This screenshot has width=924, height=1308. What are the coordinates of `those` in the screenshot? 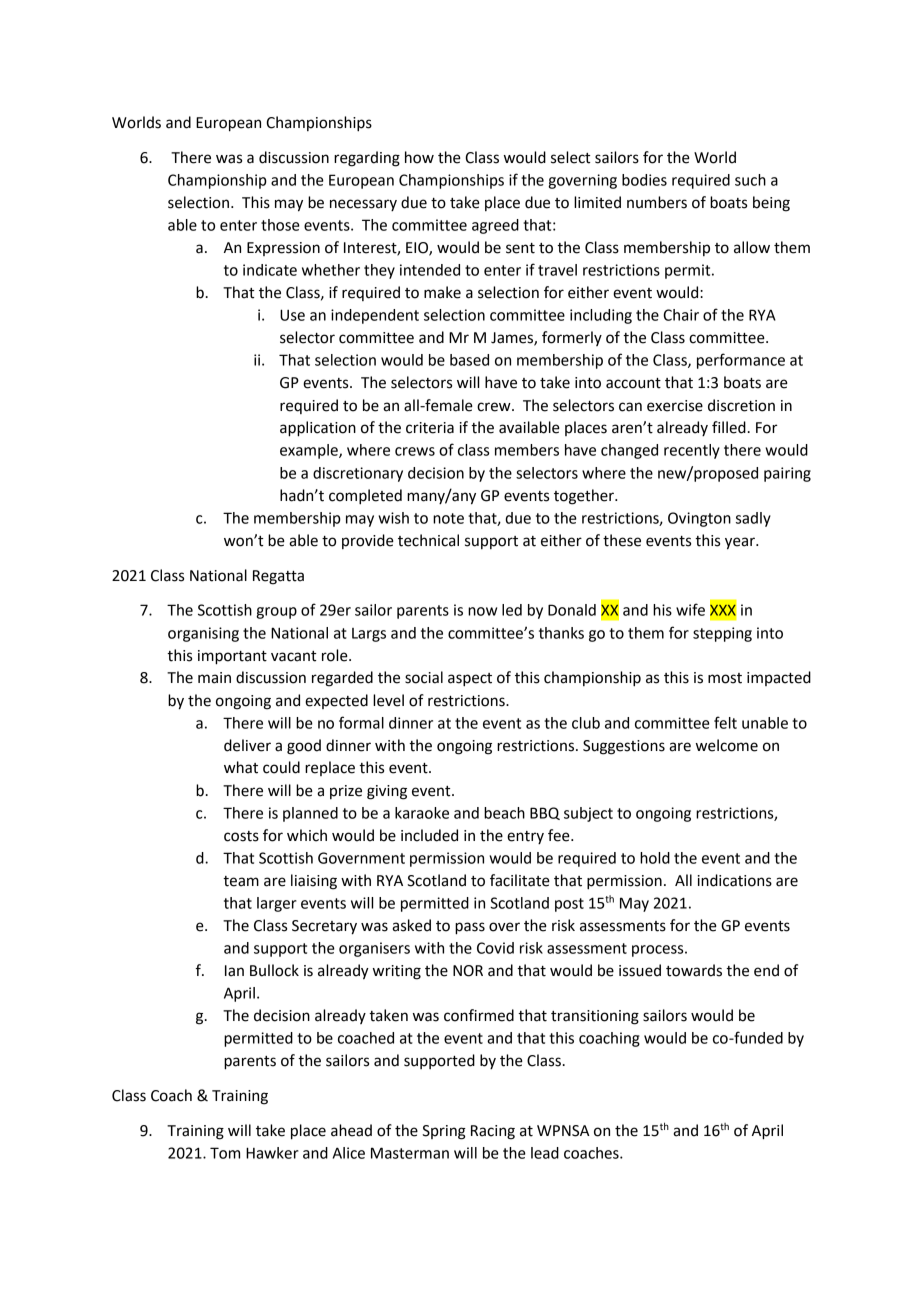 It's located at (280, 225).
